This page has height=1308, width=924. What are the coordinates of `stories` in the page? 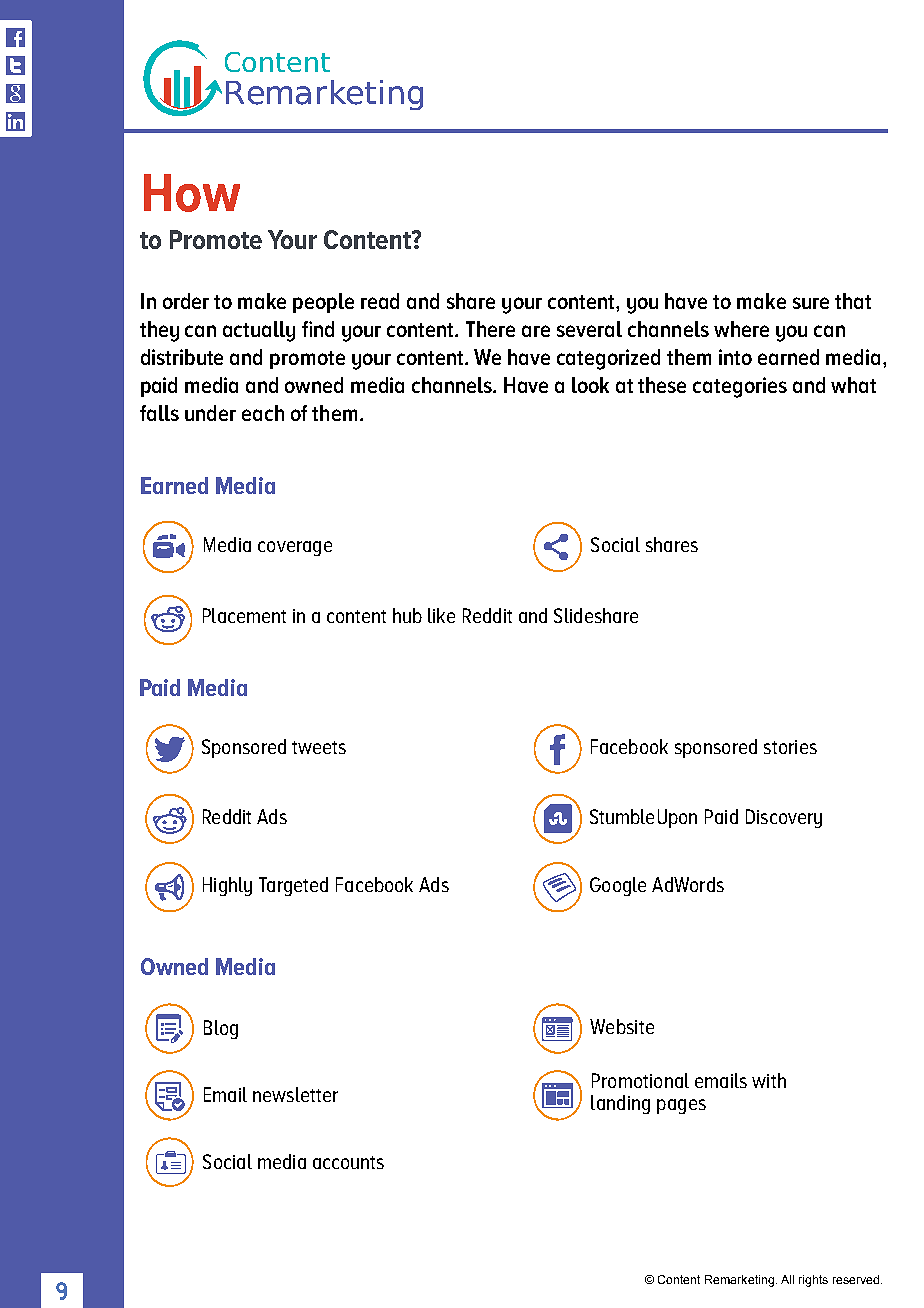 It's located at (790, 747).
